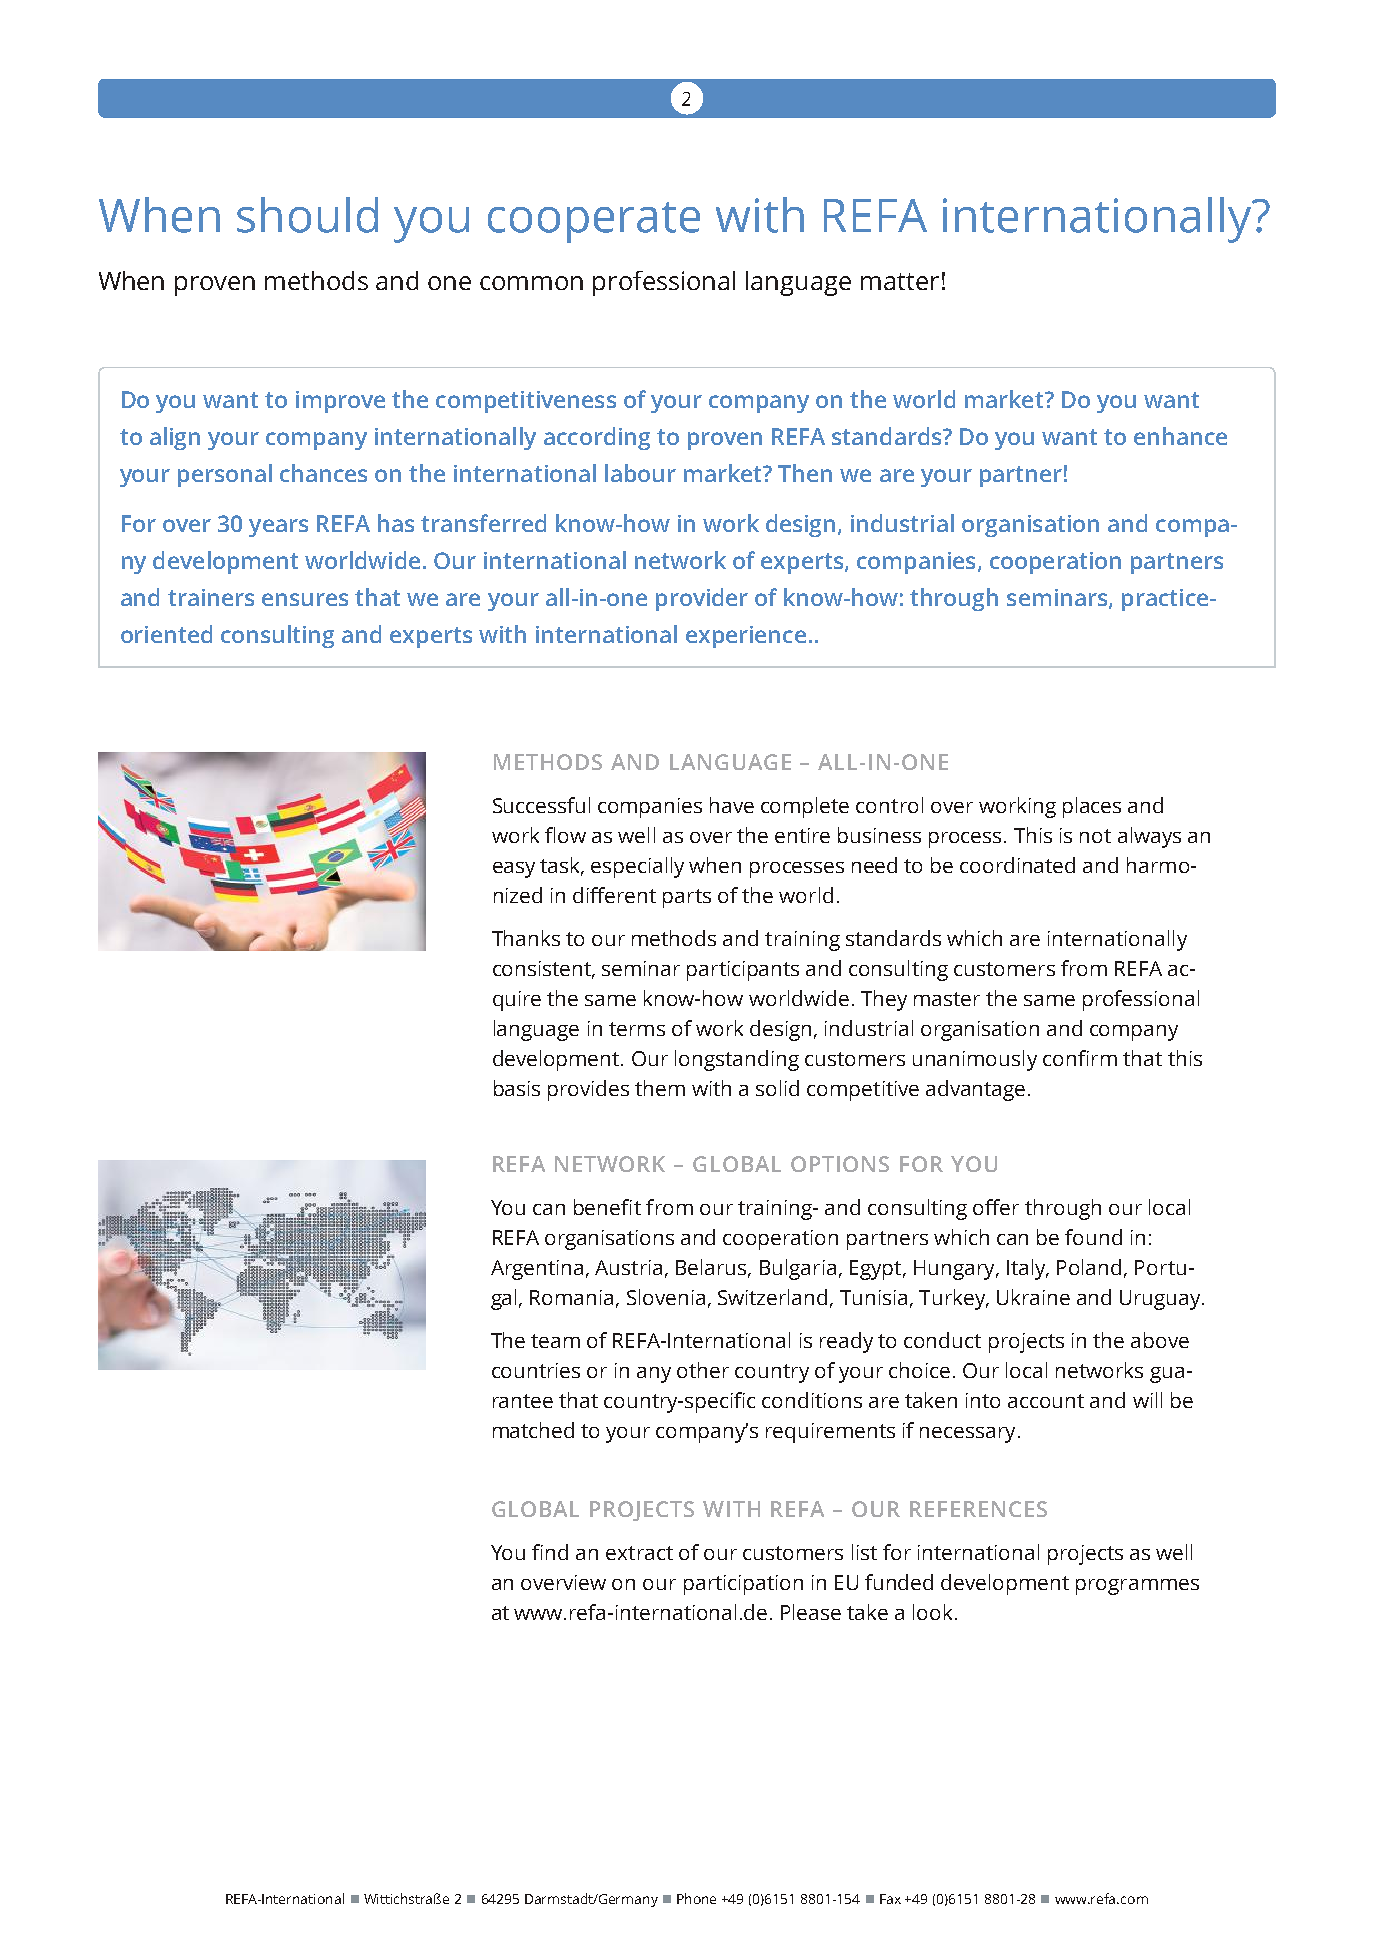 The image size is (1374, 1944). What do you see at coordinates (307, 215) in the screenshot?
I see `should` at bounding box center [307, 215].
